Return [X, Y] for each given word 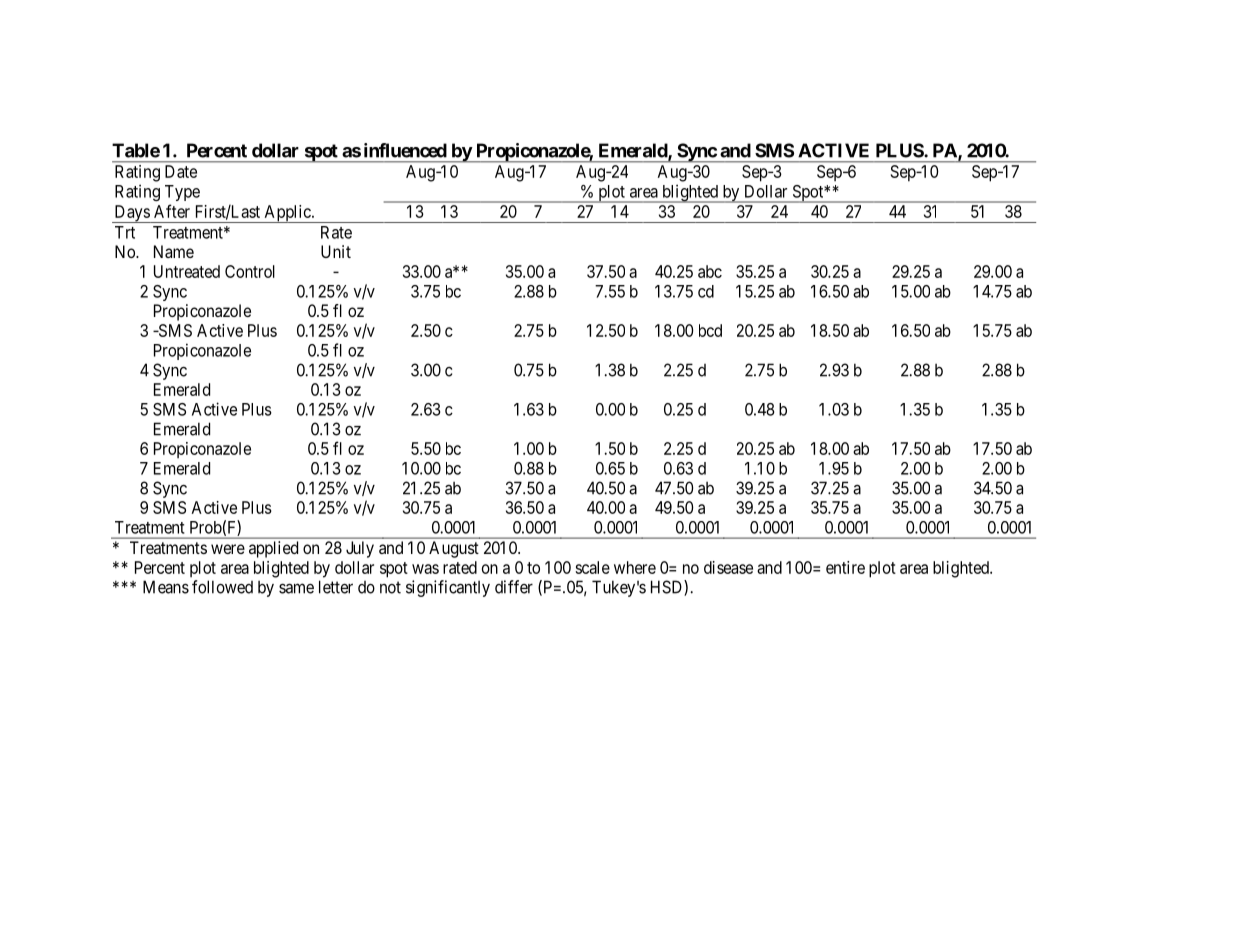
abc [710, 271]
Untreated [187, 271]
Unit [336, 251]
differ [514, 587]
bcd [710, 330]
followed [222, 587]
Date [181, 171]
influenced [405, 150]
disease [728, 567]
